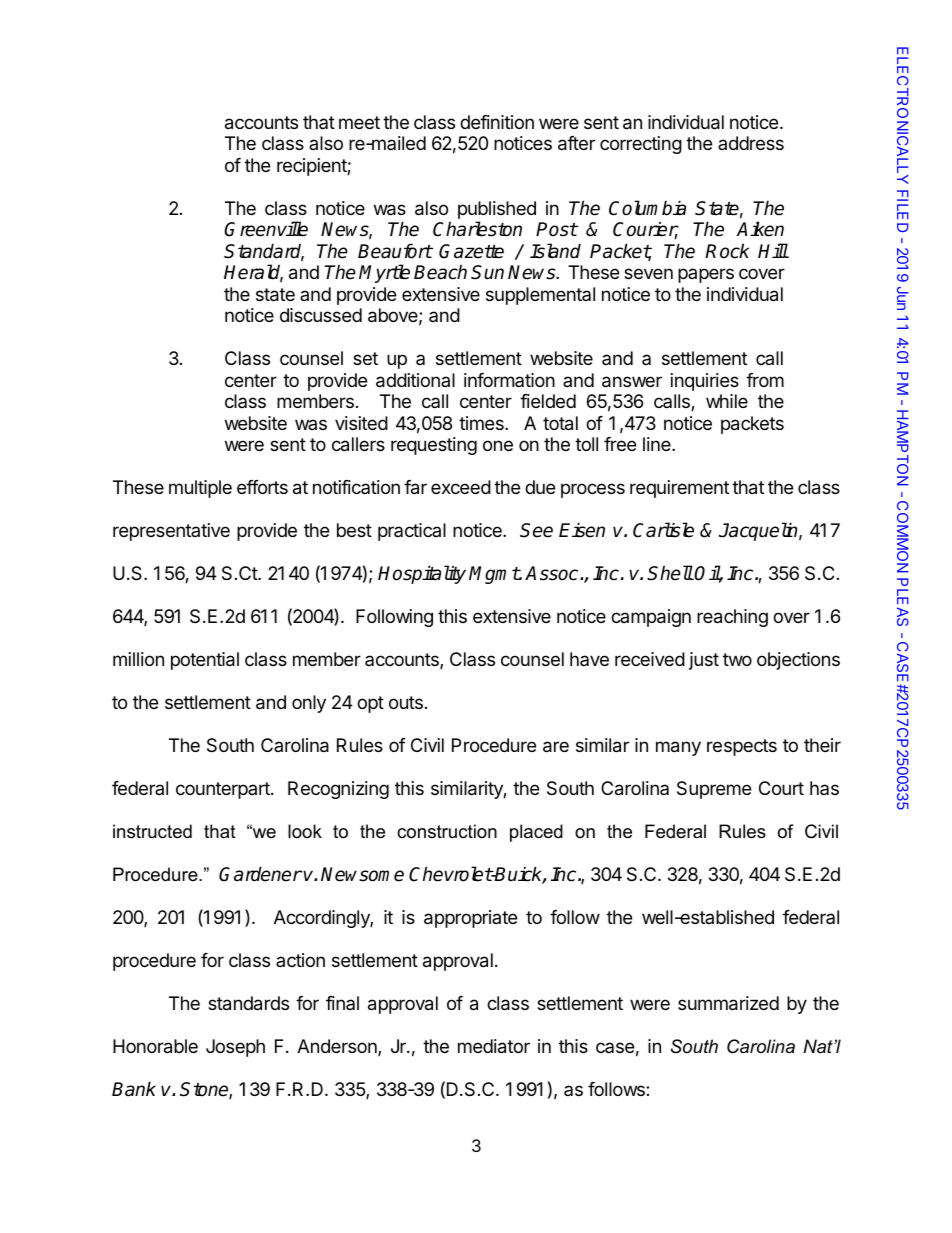 This screenshot has height=1233, width=952. Describe the element at coordinates (359, 122) in the screenshot. I see `meet` at that location.
